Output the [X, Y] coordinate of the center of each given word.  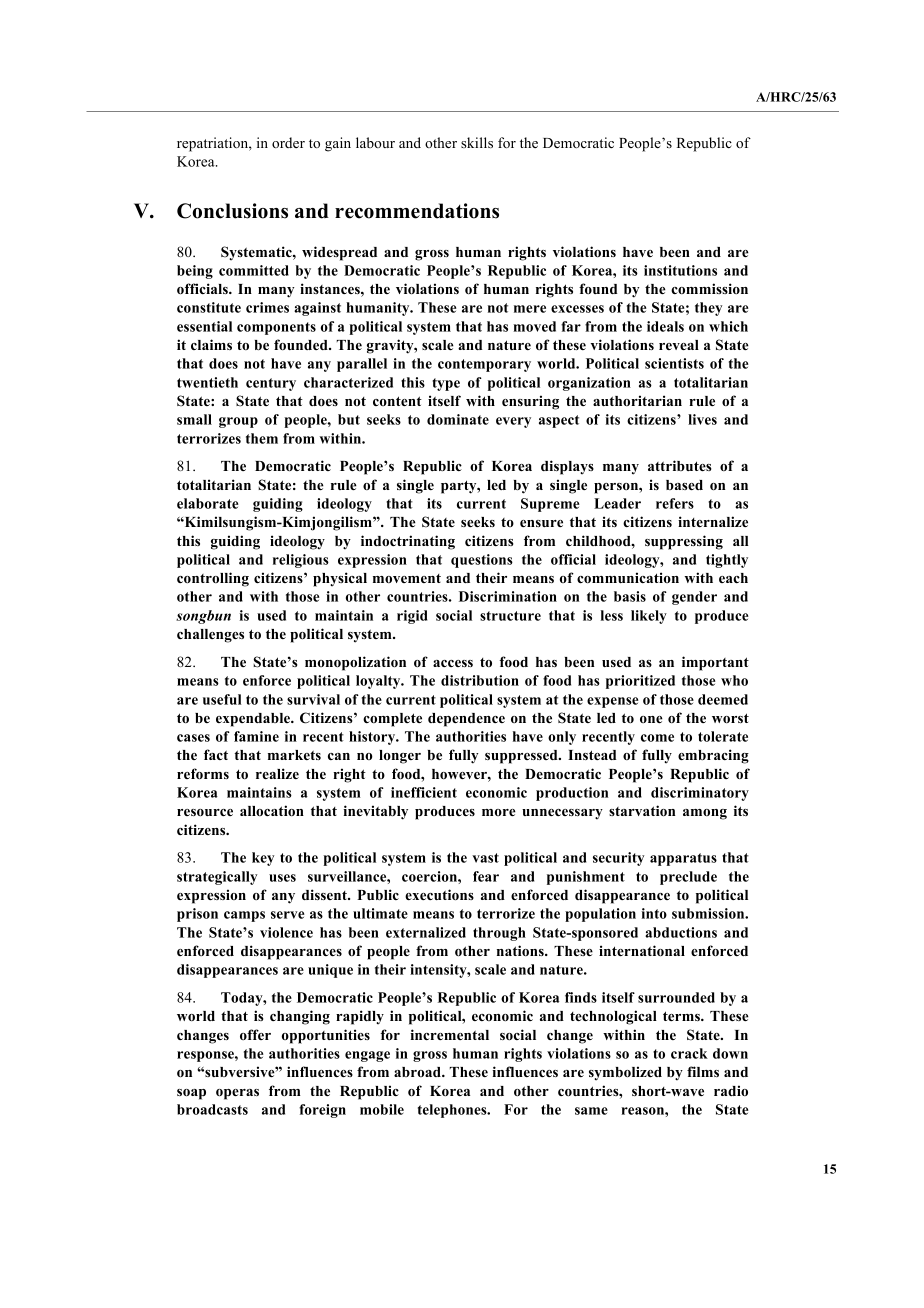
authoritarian [637, 400]
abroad [418, 1072]
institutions [680, 270]
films [703, 1071]
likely [649, 617]
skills [477, 142]
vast [485, 858]
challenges [210, 636]
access [453, 663]
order [288, 142]
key [263, 859]
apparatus [683, 859]
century [271, 384]
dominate [458, 419]
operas [237, 1094]
